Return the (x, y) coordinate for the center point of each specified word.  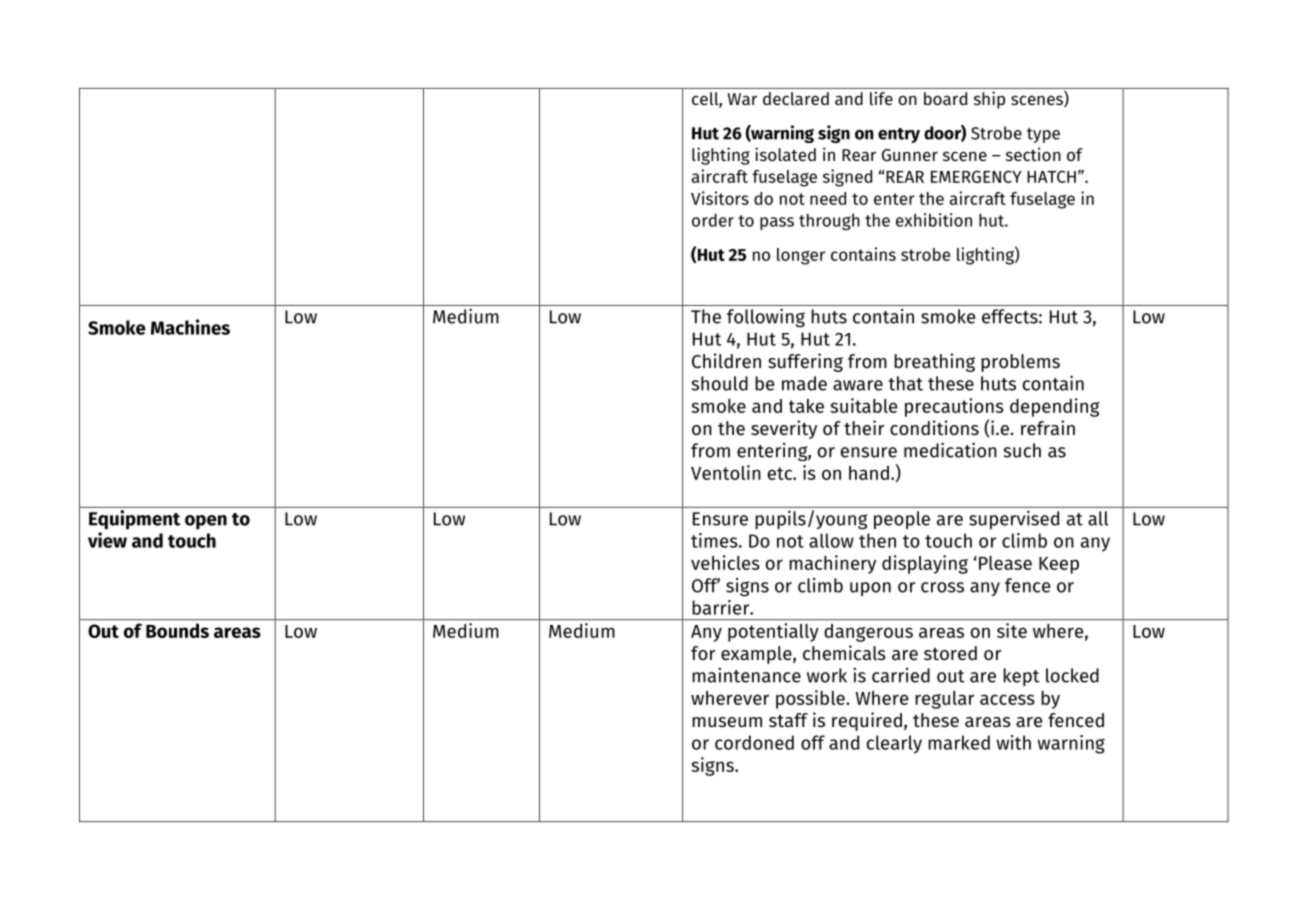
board (945, 98)
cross (942, 587)
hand (869, 473)
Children (726, 361)
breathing (934, 362)
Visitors (720, 198)
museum (727, 722)
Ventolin (726, 472)
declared (796, 98)
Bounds (177, 630)
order (713, 220)
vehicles (725, 562)
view (107, 540)
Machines (190, 327)
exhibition (934, 220)
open (206, 522)
